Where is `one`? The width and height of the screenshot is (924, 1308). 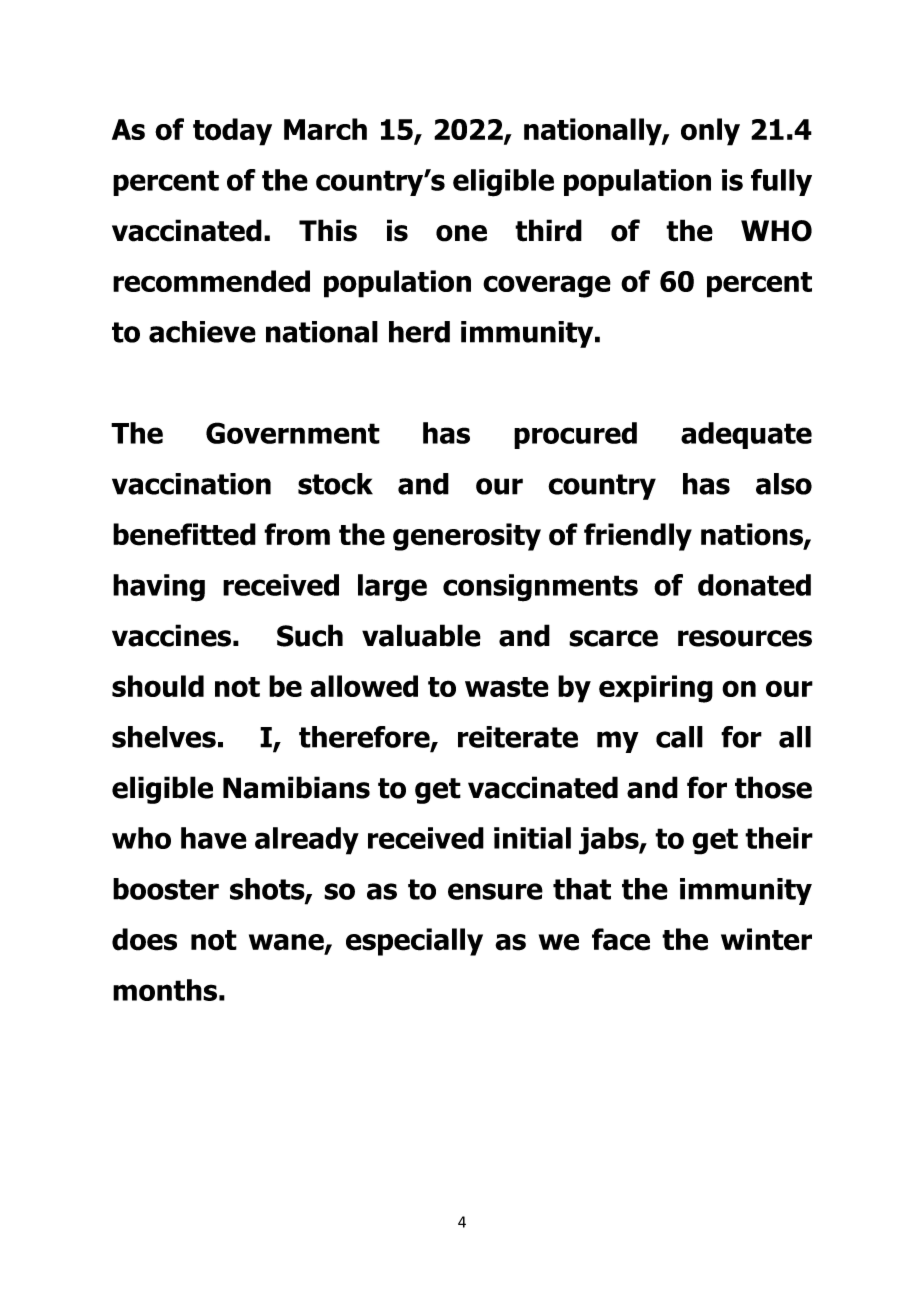 one is located at coordinates (461, 233).
